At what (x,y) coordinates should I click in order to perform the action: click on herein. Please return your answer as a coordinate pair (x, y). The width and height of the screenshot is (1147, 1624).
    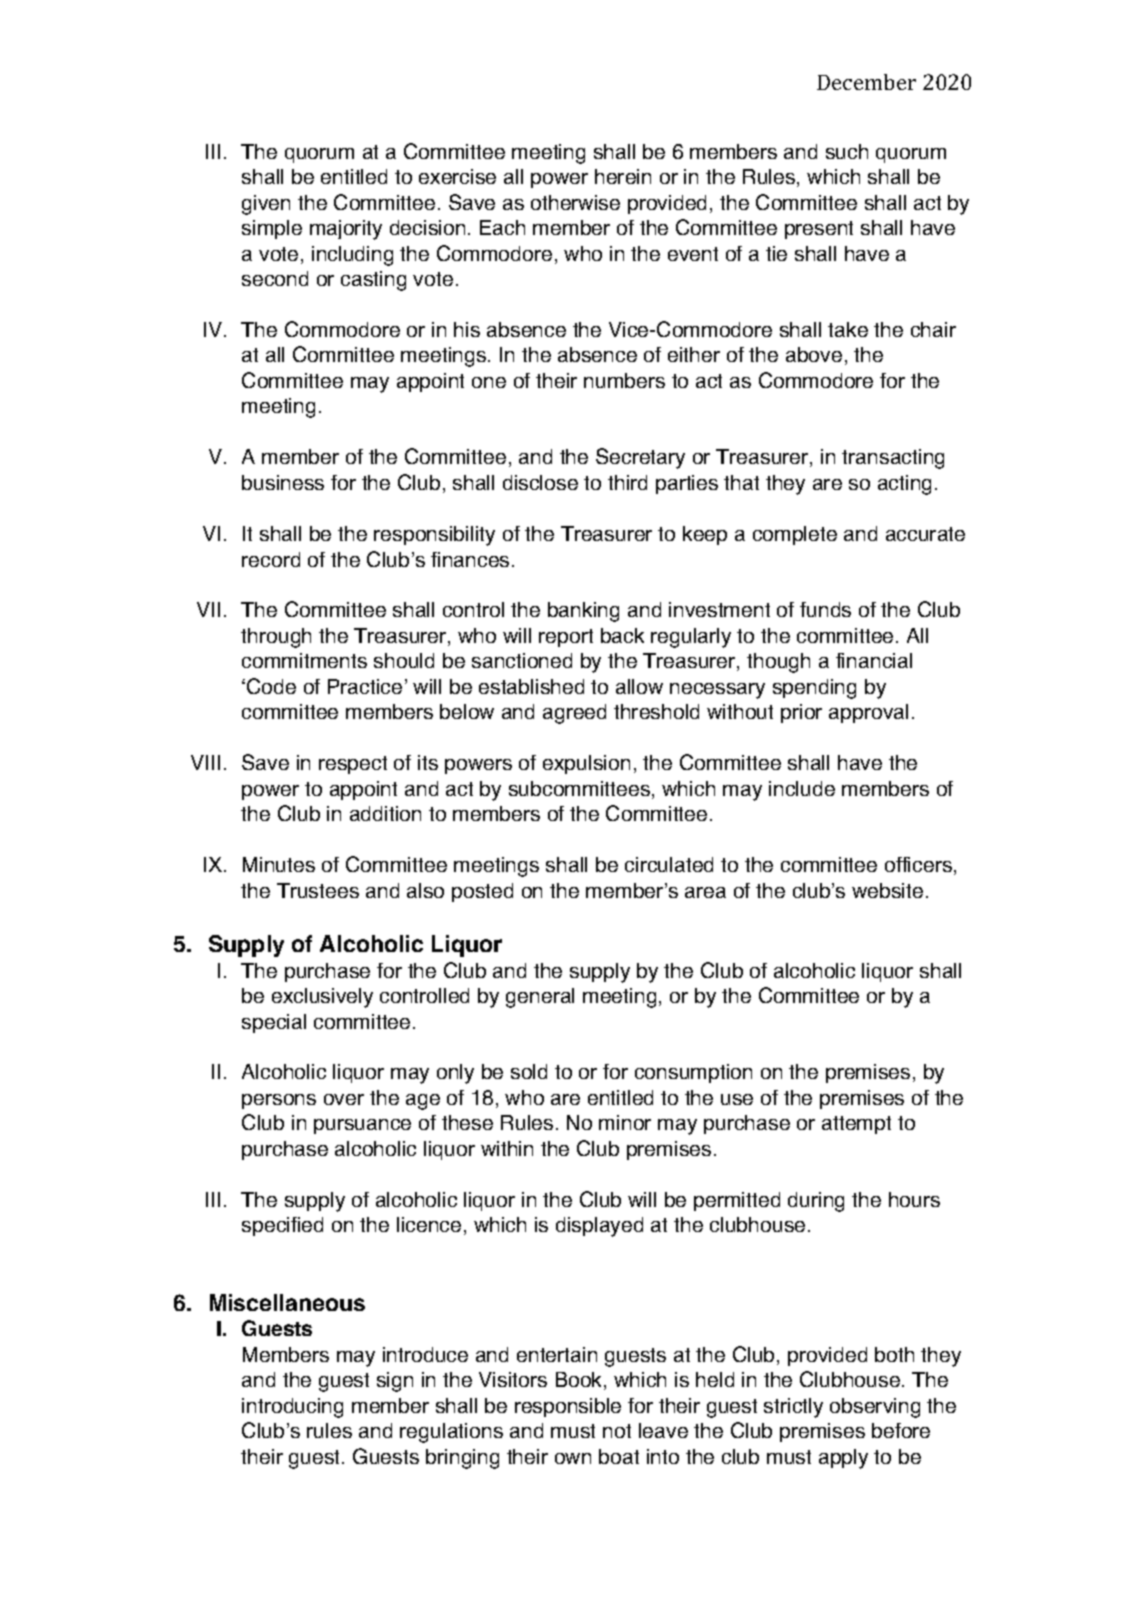
    Looking at the image, I should click on (623, 176).
